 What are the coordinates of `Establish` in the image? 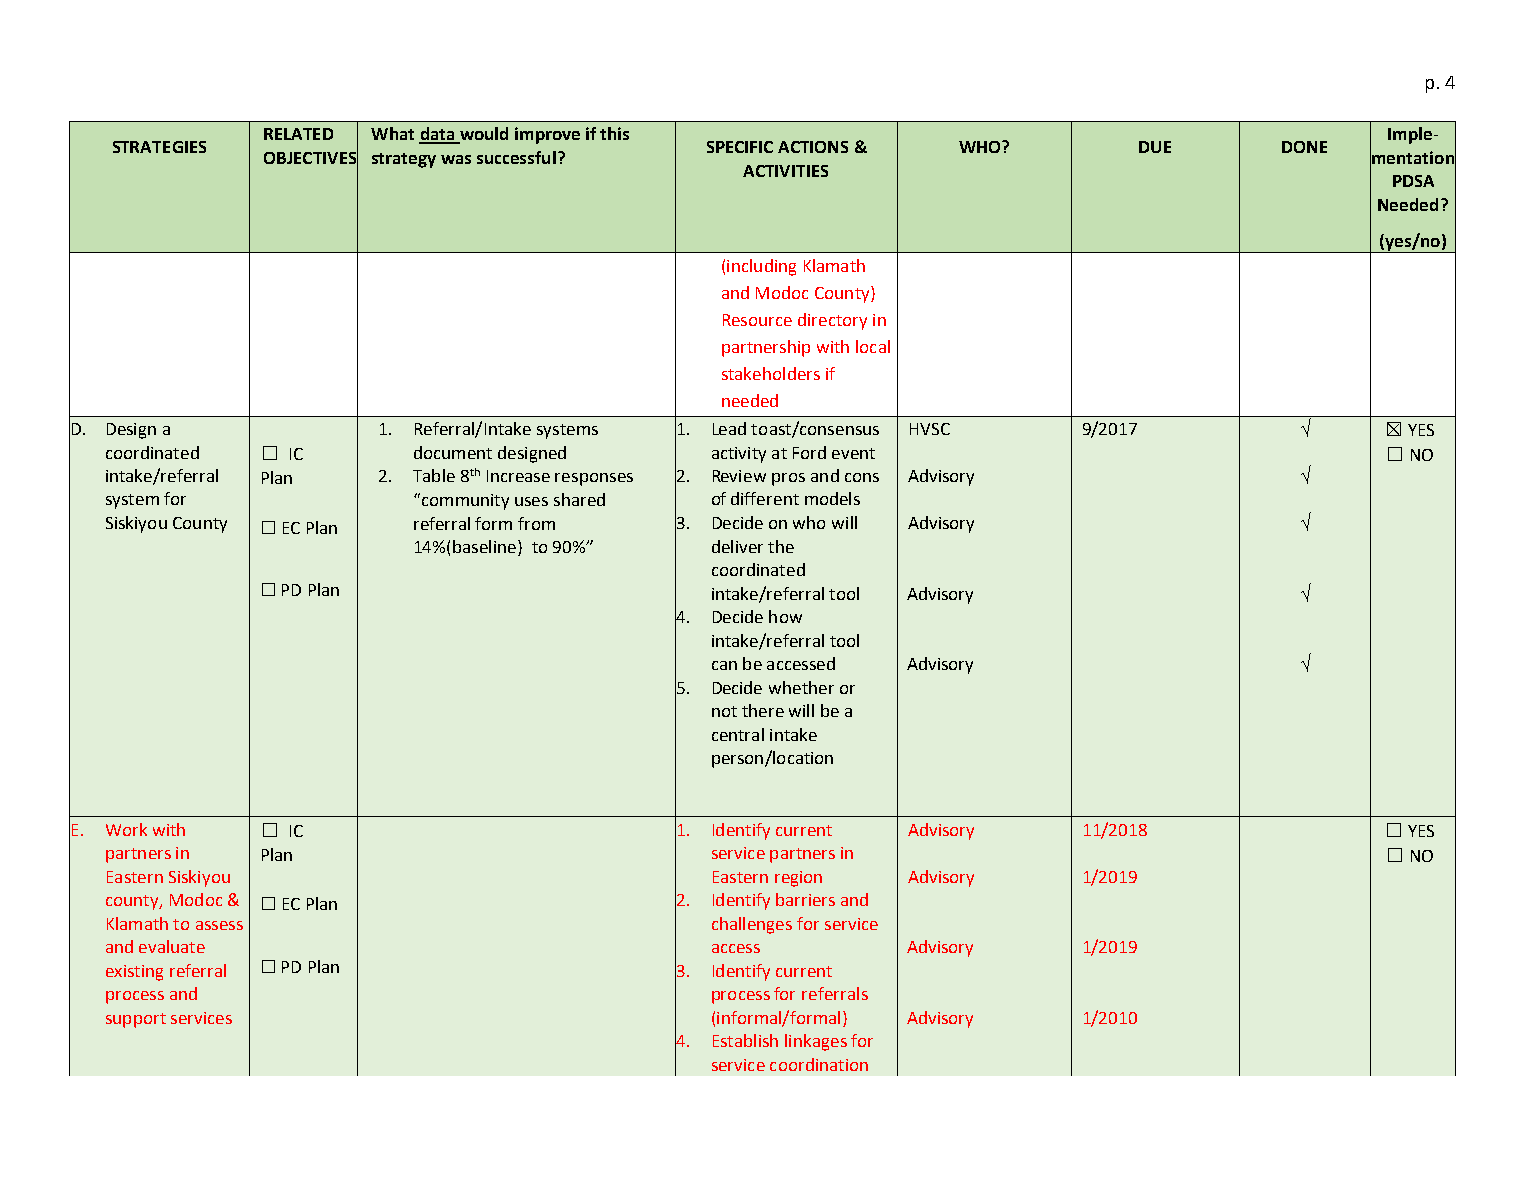 It's located at (745, 1040).
